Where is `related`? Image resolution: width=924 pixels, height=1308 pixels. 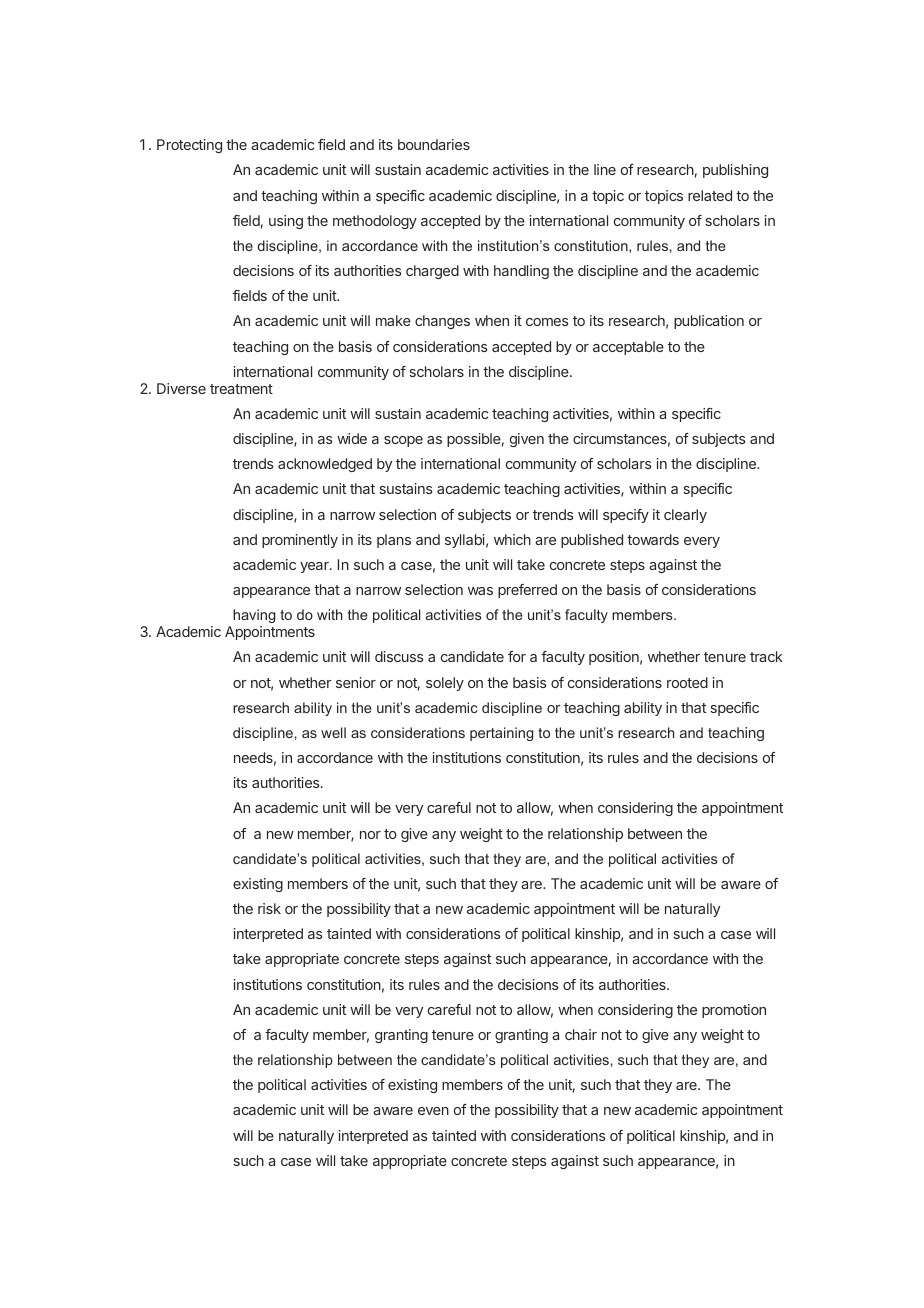 related is located at coordinates (710, 195).
